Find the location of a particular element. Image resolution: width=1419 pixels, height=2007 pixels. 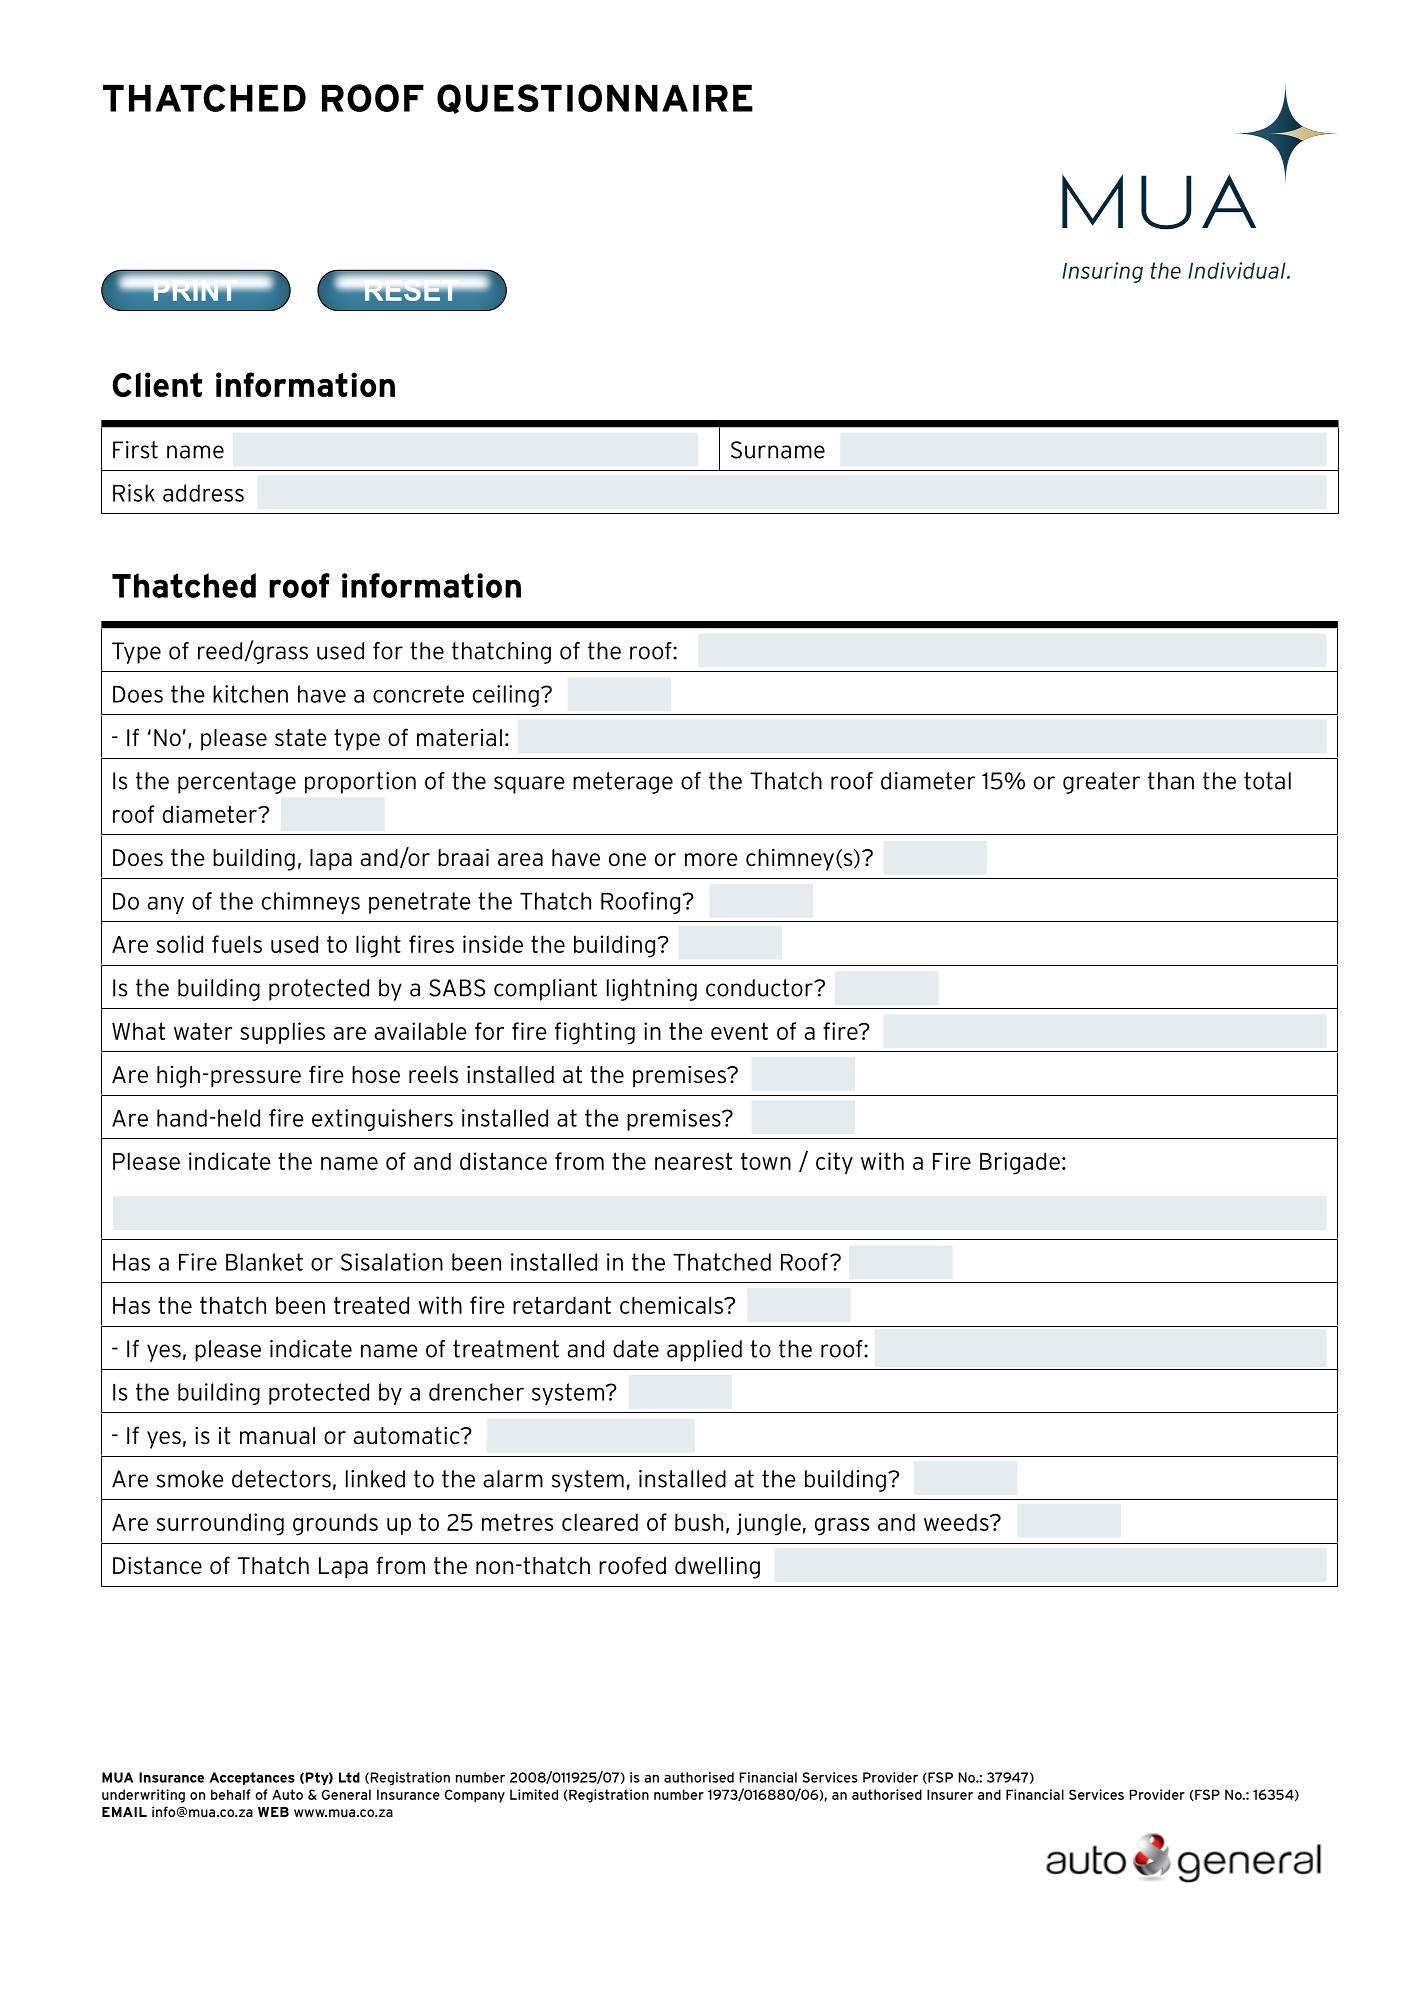

Blanket is located at coordinates (264, 1262).
